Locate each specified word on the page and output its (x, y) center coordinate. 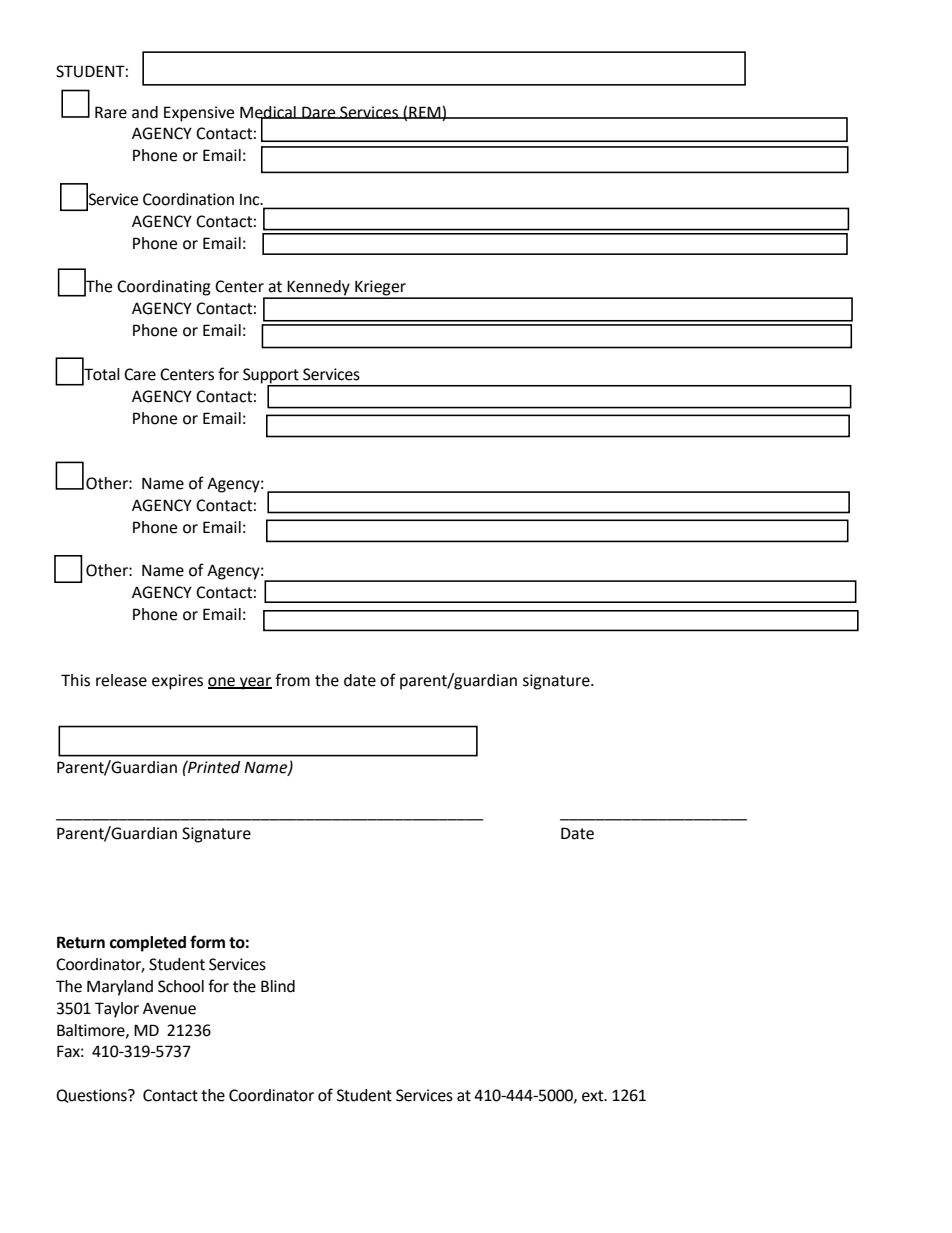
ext (594, 1096)
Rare (111, 112)
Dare (319, 112)
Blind (278, 986)
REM (425, 112)
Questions (92, 1096)
